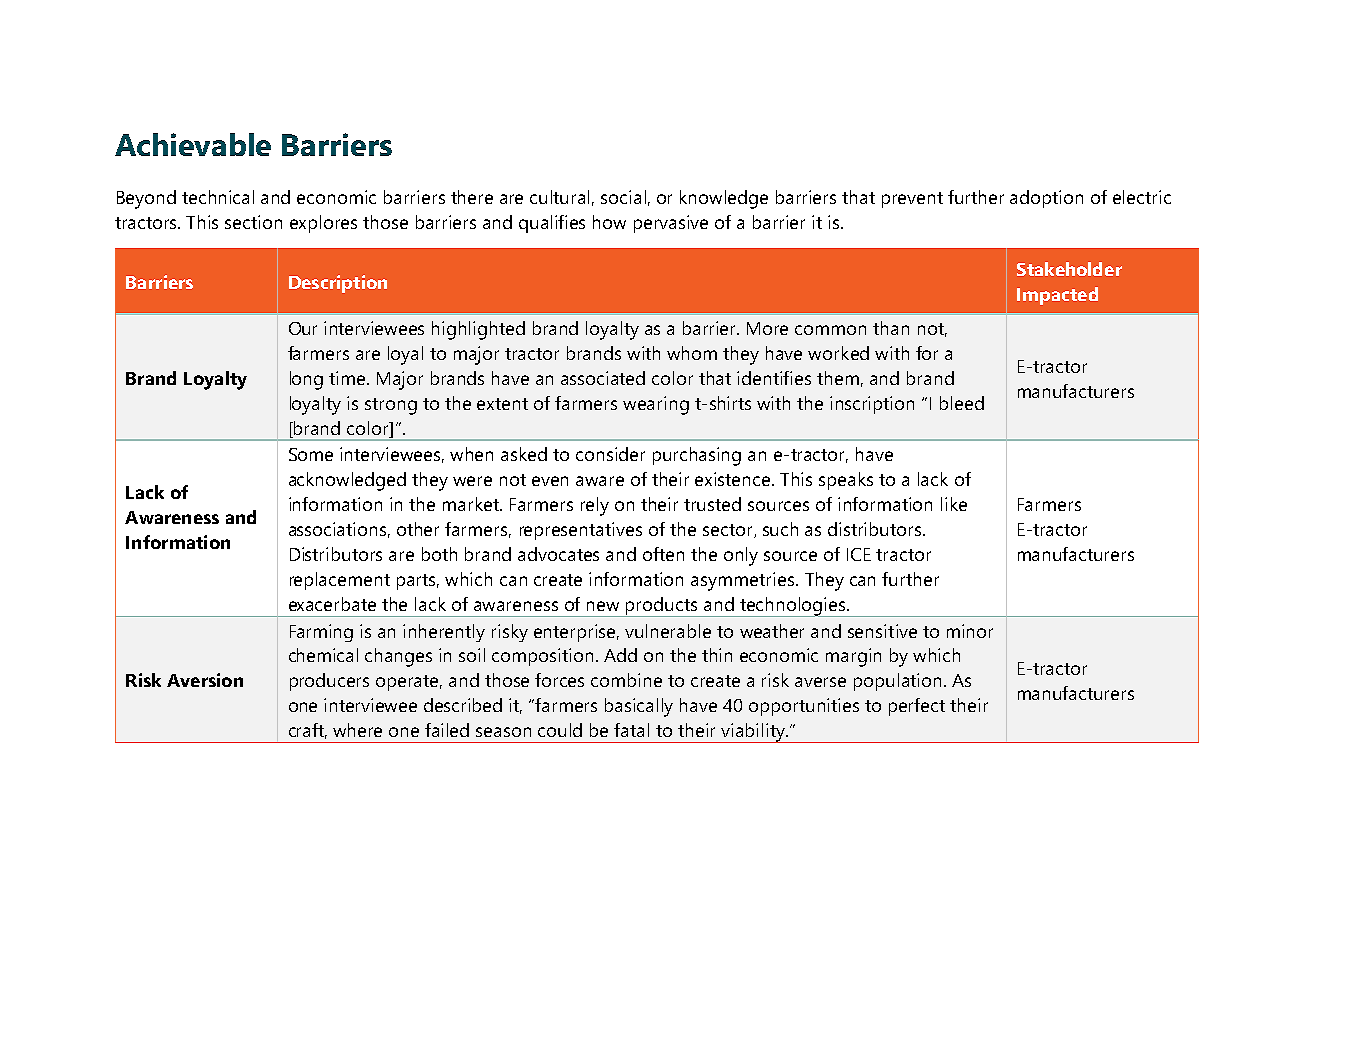  Describe the element at coordinates (623, 197) in the screenshot. I see `social` at that location.
